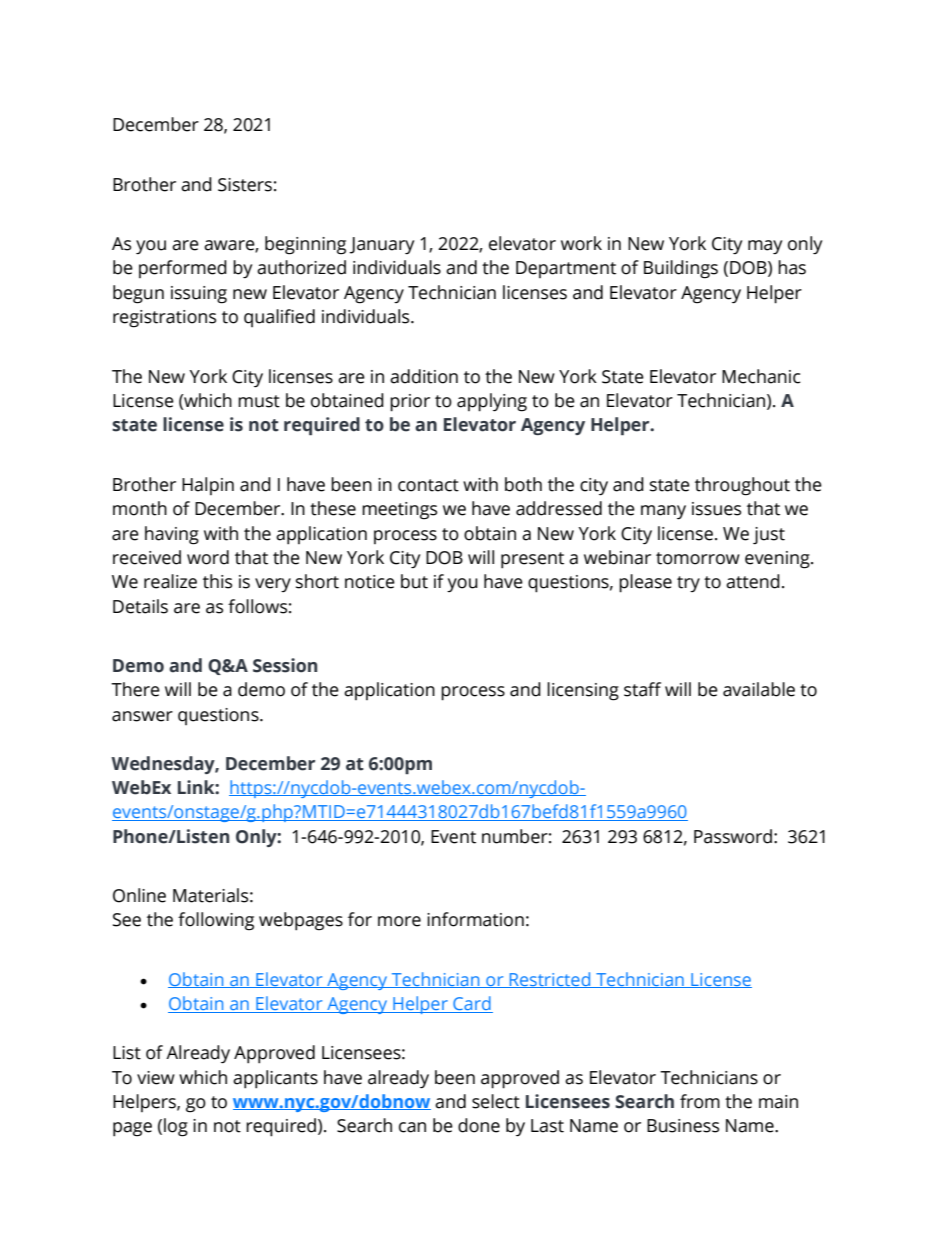  What do you see at coordinates (245, 185) in the document?
I see `Sisters` at bounding box center [245, 185].
